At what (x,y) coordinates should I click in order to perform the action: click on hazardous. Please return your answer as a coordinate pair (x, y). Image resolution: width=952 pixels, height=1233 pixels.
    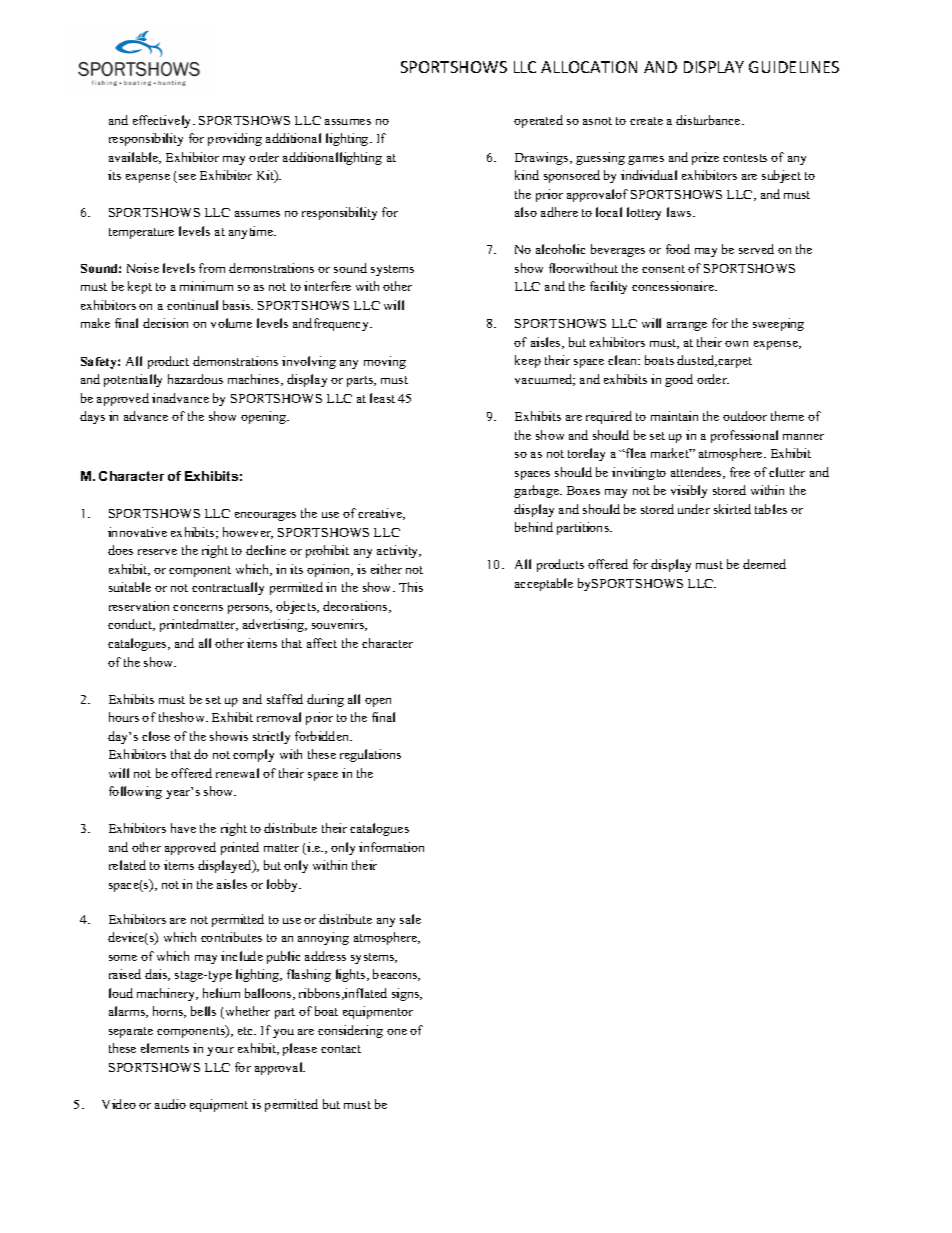
    Looking at the image, I should click on (195, 379).
